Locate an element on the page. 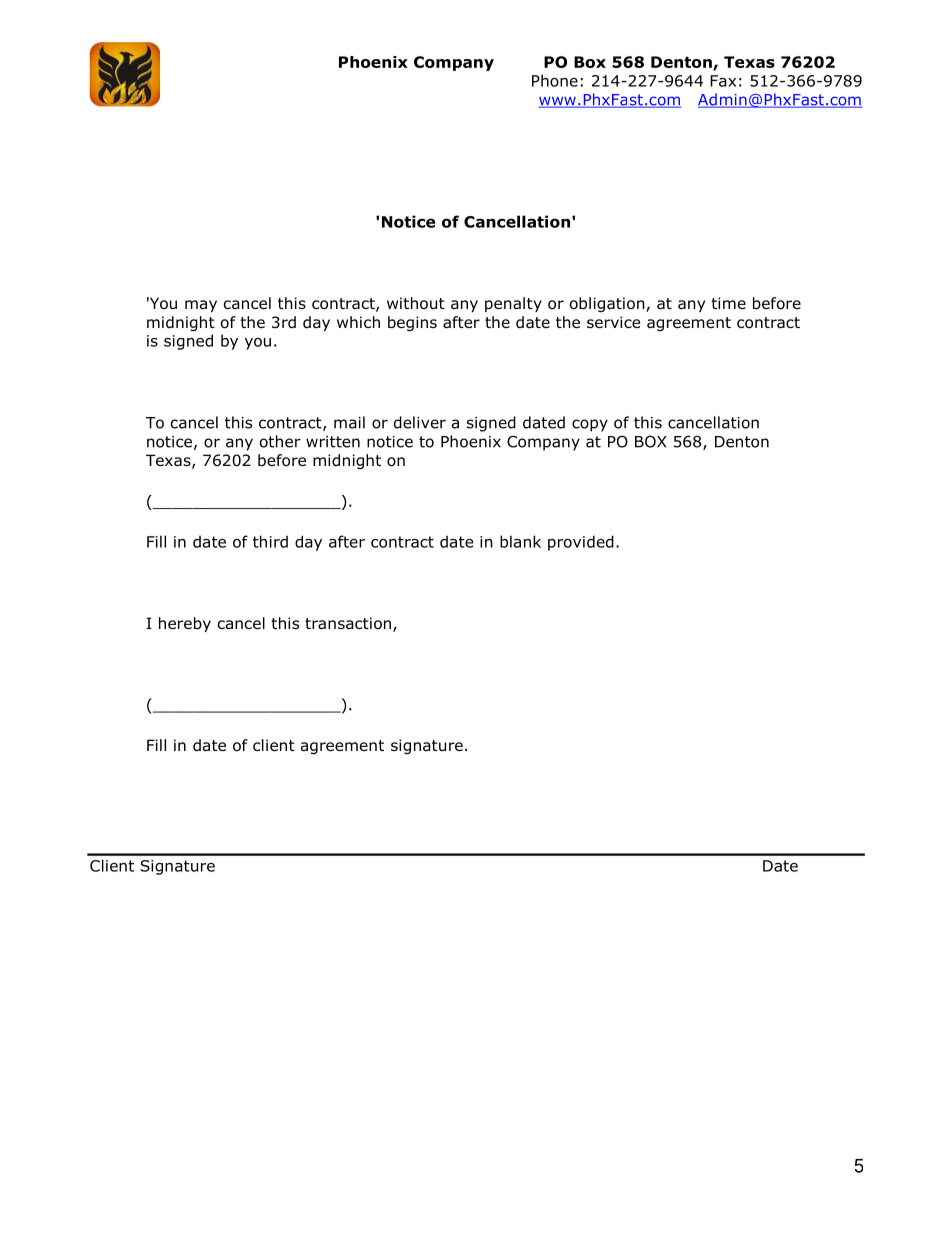  time is located at coordinates (728, 303).
